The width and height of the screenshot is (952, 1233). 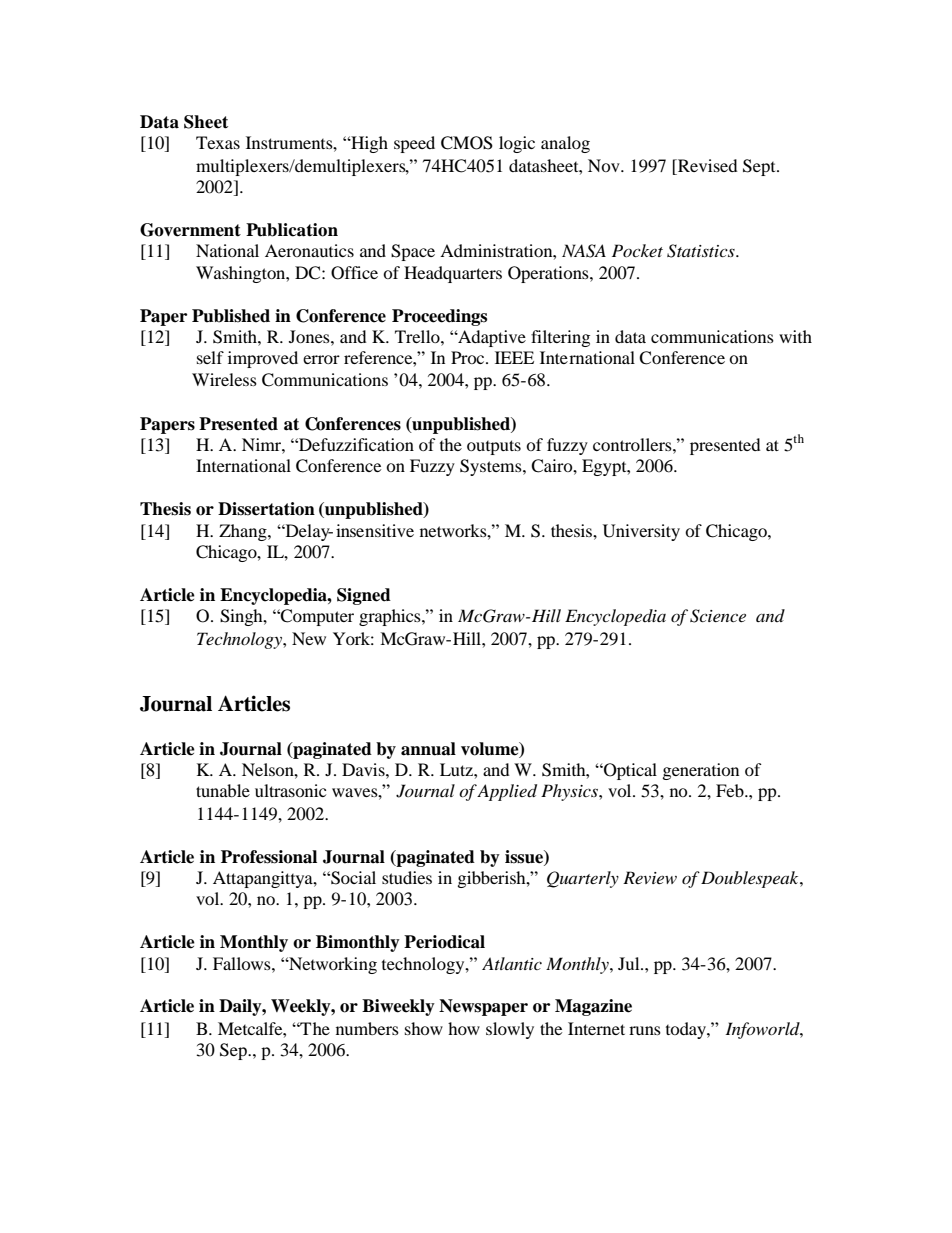 I want to click on graphics, so click(x=391, y=617).
